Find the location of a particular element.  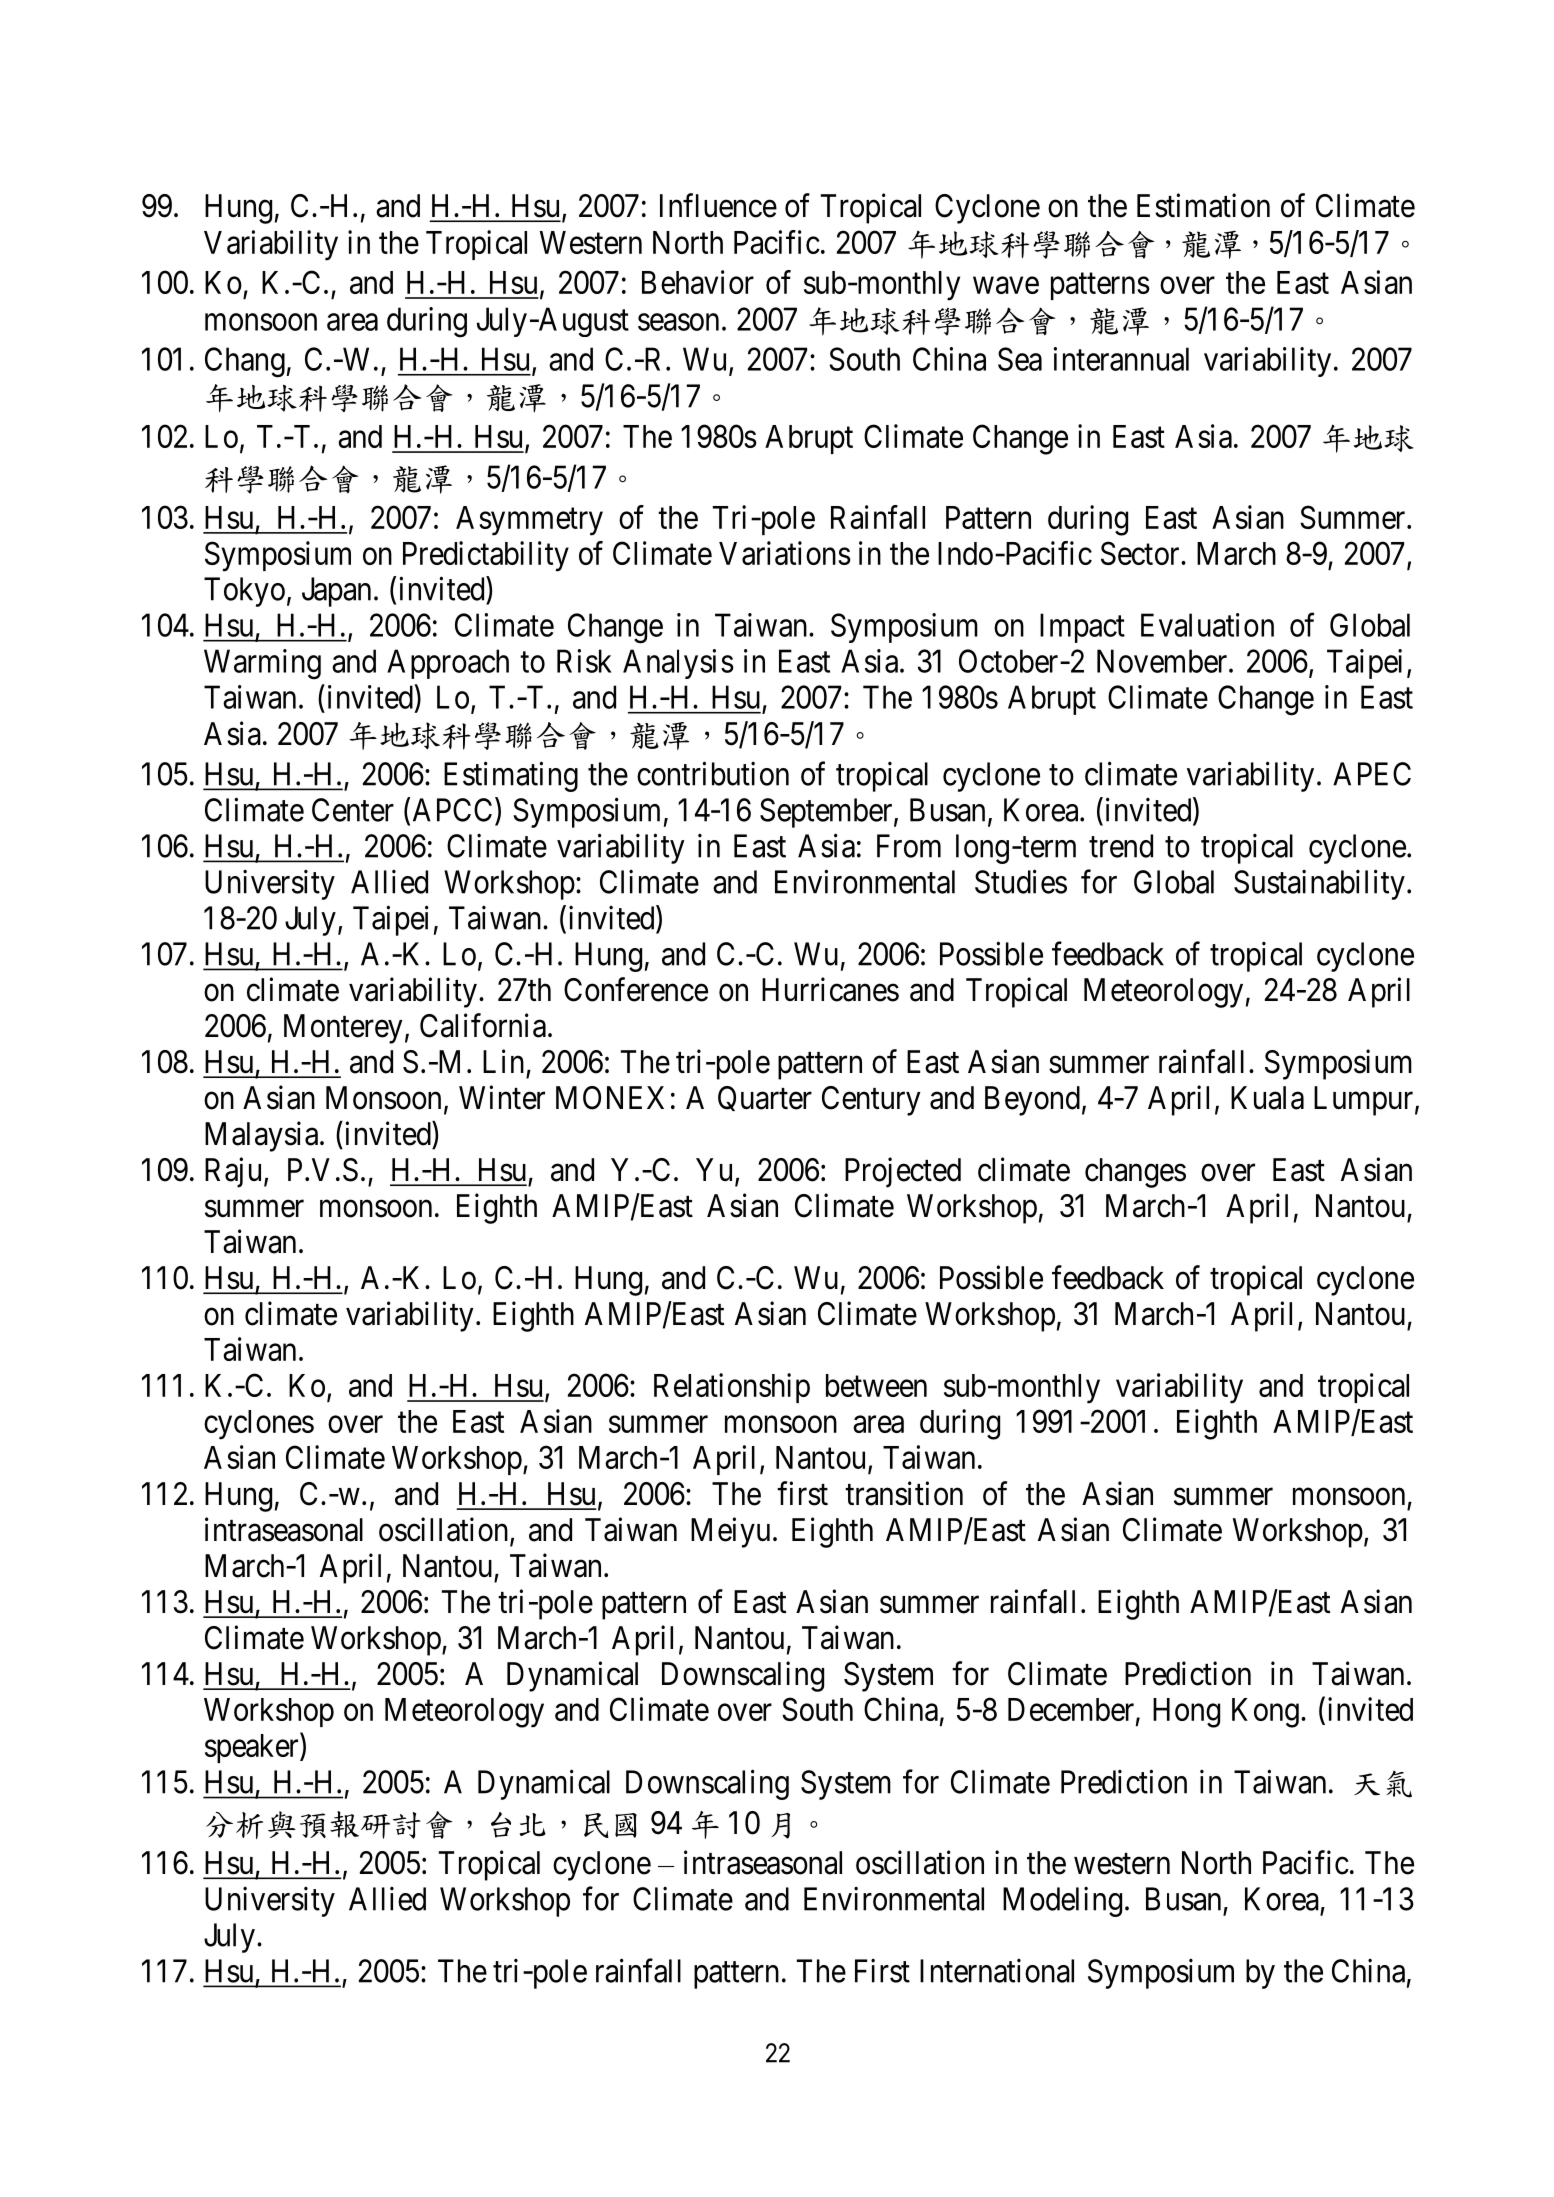

Estimation is located at coordinates (1203, 205).
